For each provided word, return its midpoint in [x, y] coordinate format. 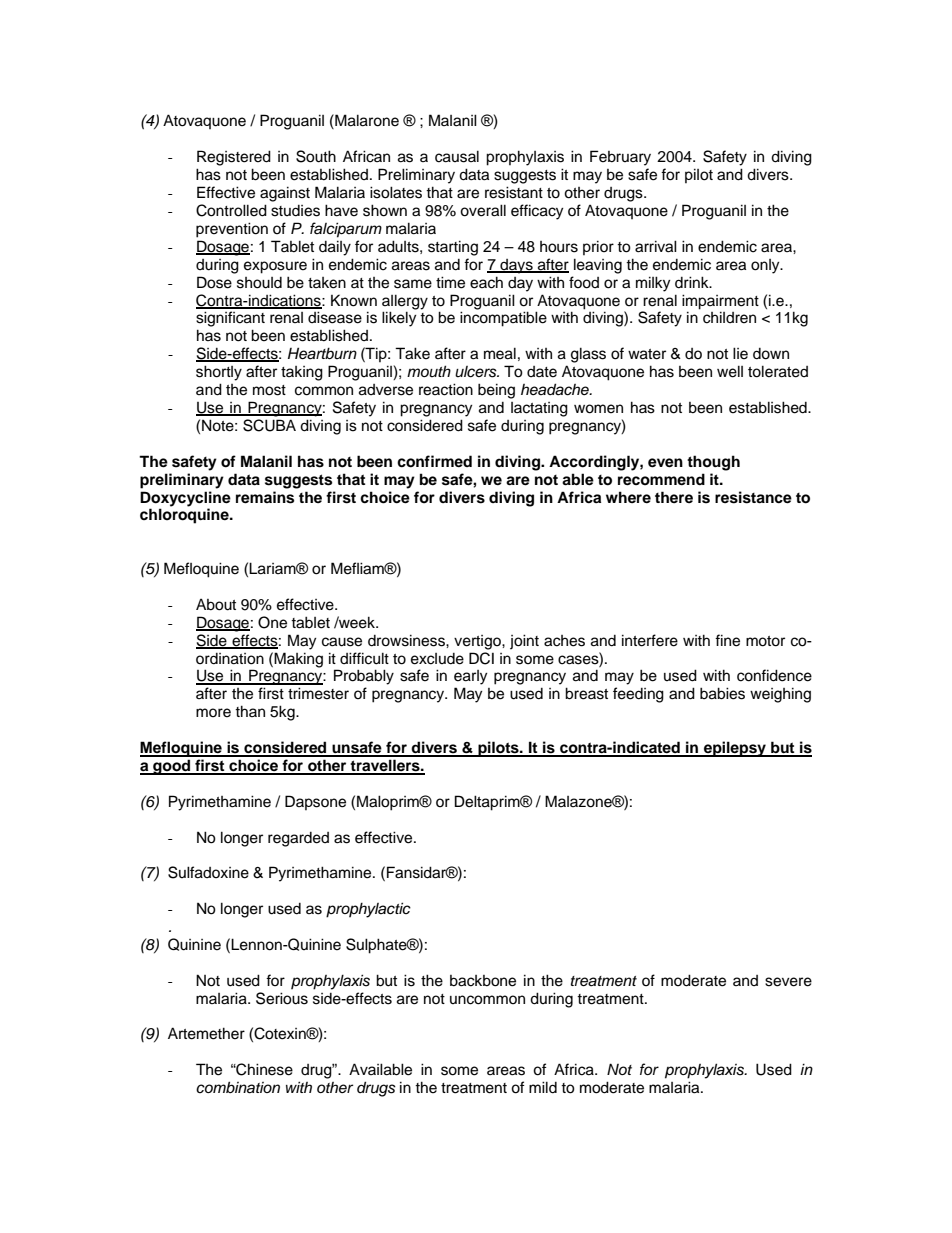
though [713, 463]
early [470, 677]
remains [265, 497]
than [250, 711]
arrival [656, 246]
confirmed [434, 461]
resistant [514, 192]
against [285, 194]
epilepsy [735, 749]
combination [238, 1087]
